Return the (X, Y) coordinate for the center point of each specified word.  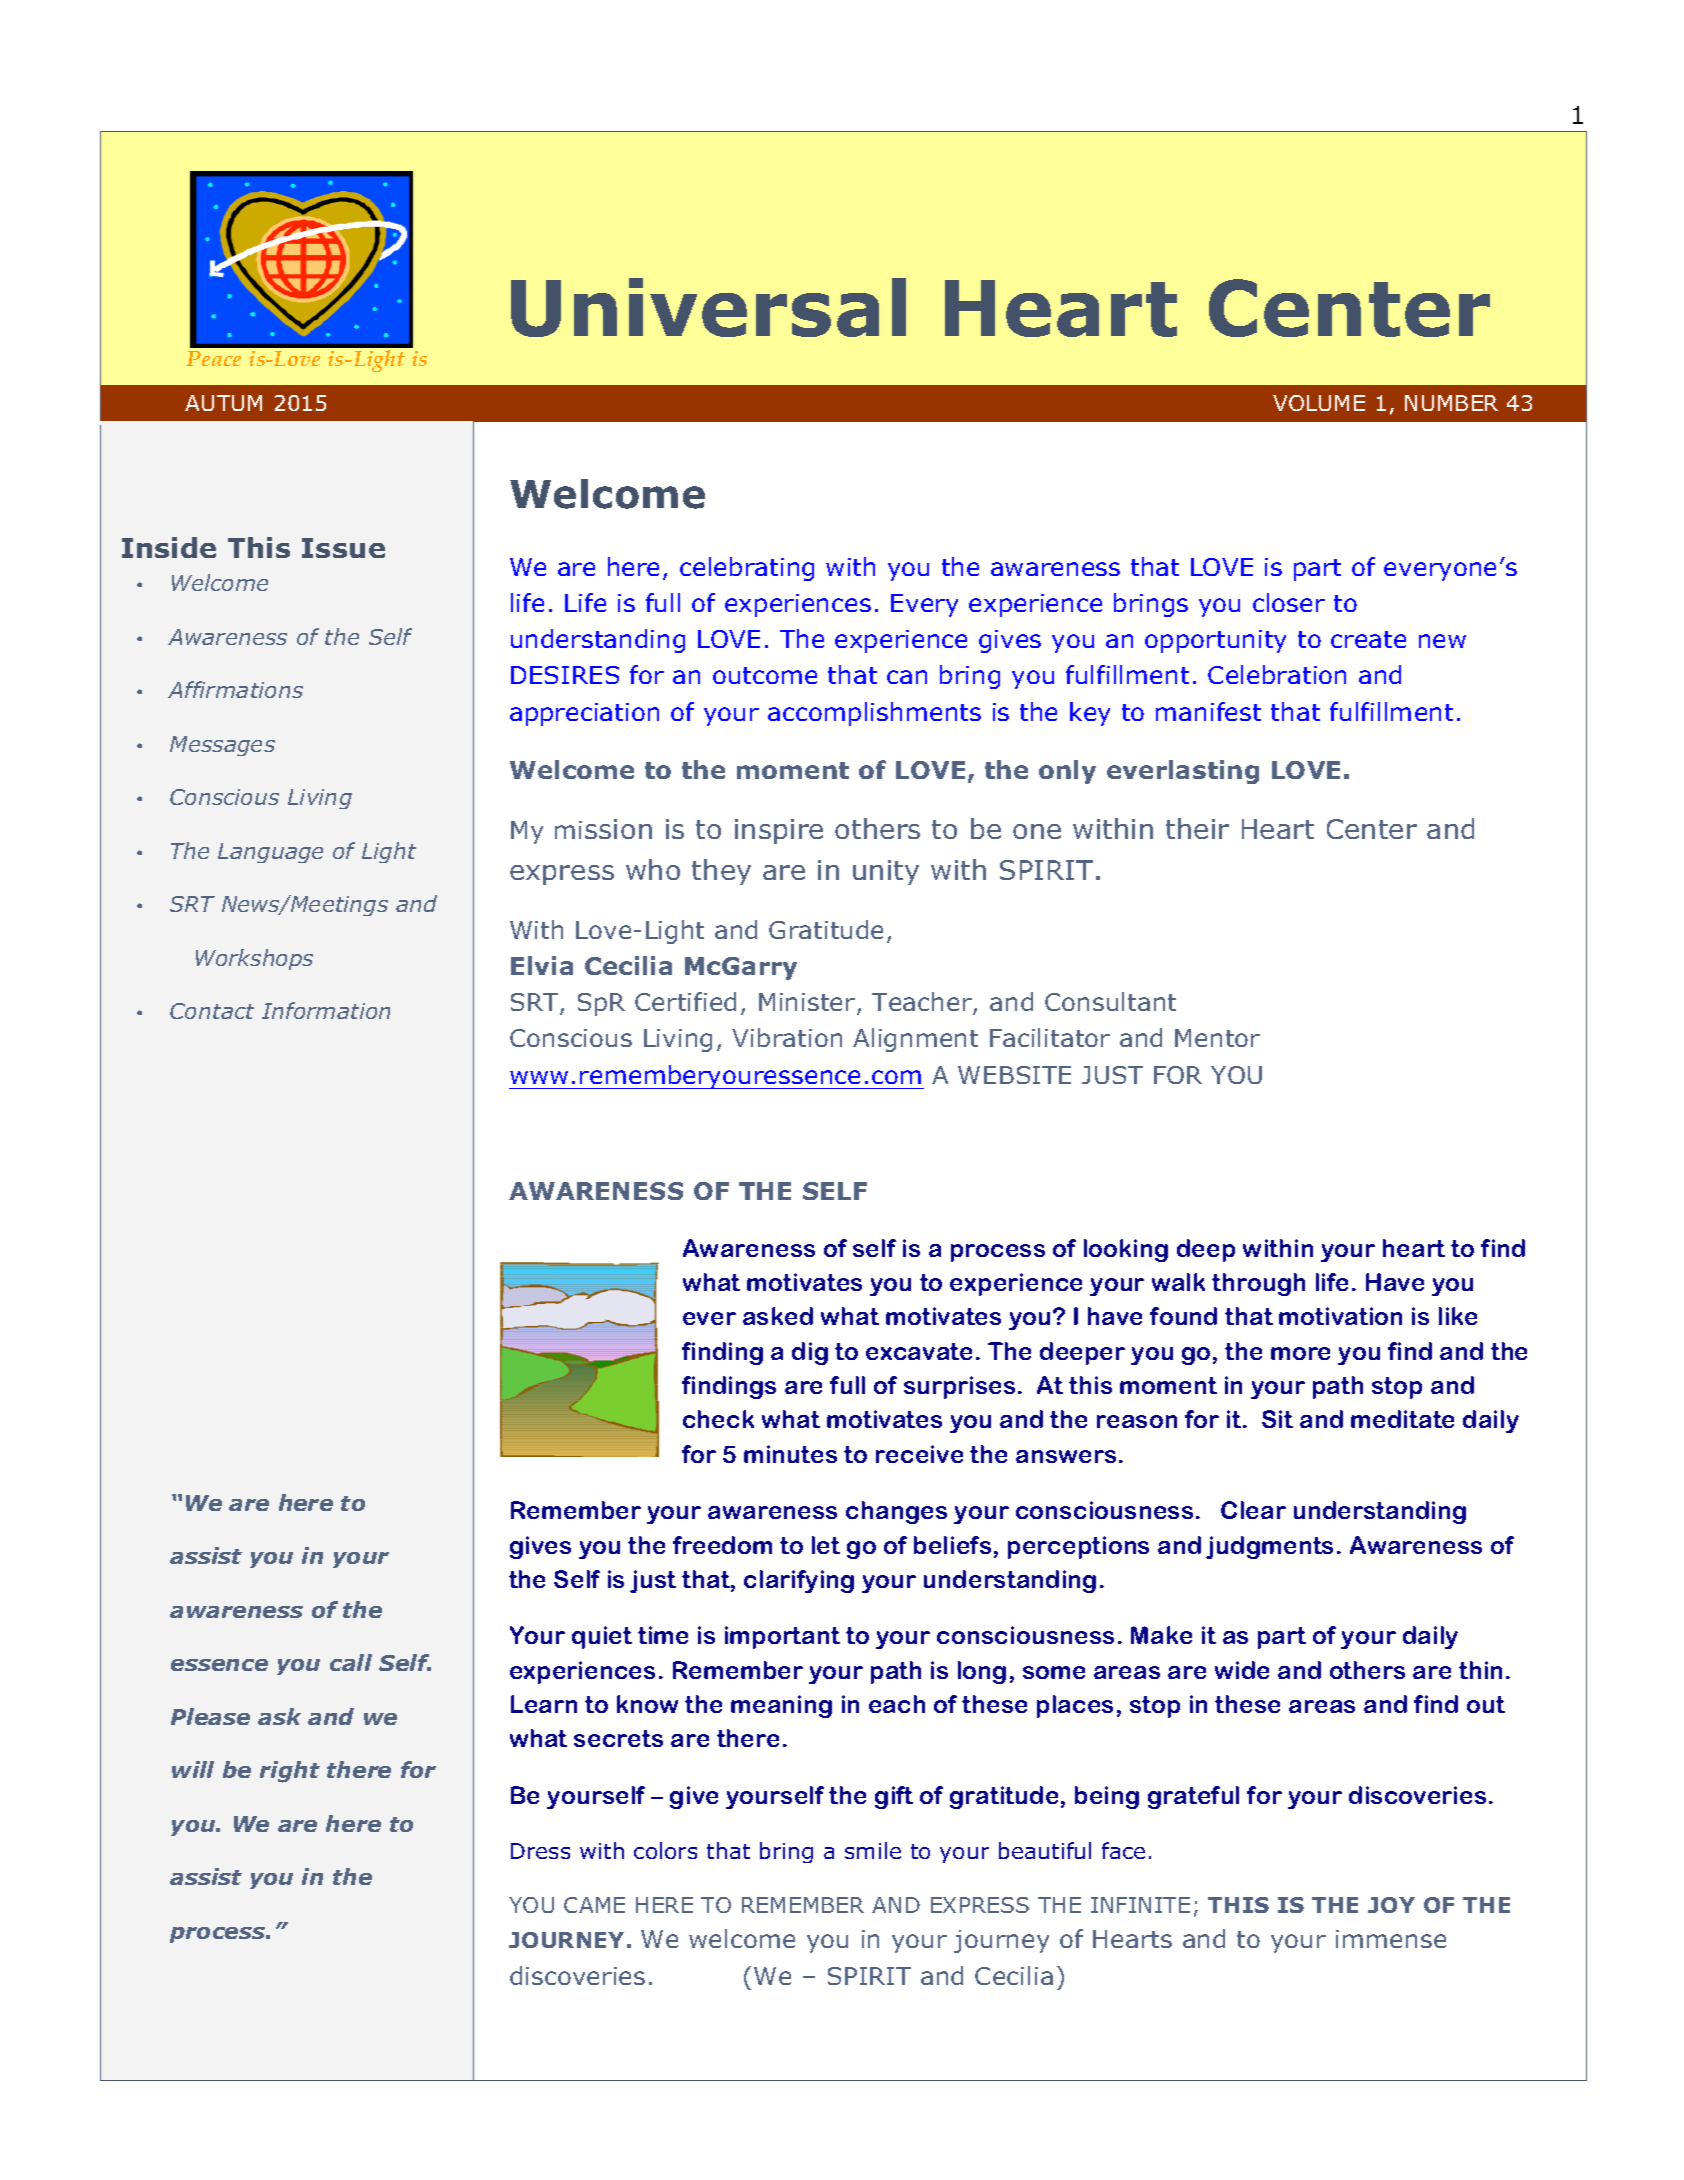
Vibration (787, 1037)
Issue (343, 548)
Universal (708, 307)
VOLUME (1319, 403)
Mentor (1217, 1038)
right (290, 1772)
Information (326, 1010)
